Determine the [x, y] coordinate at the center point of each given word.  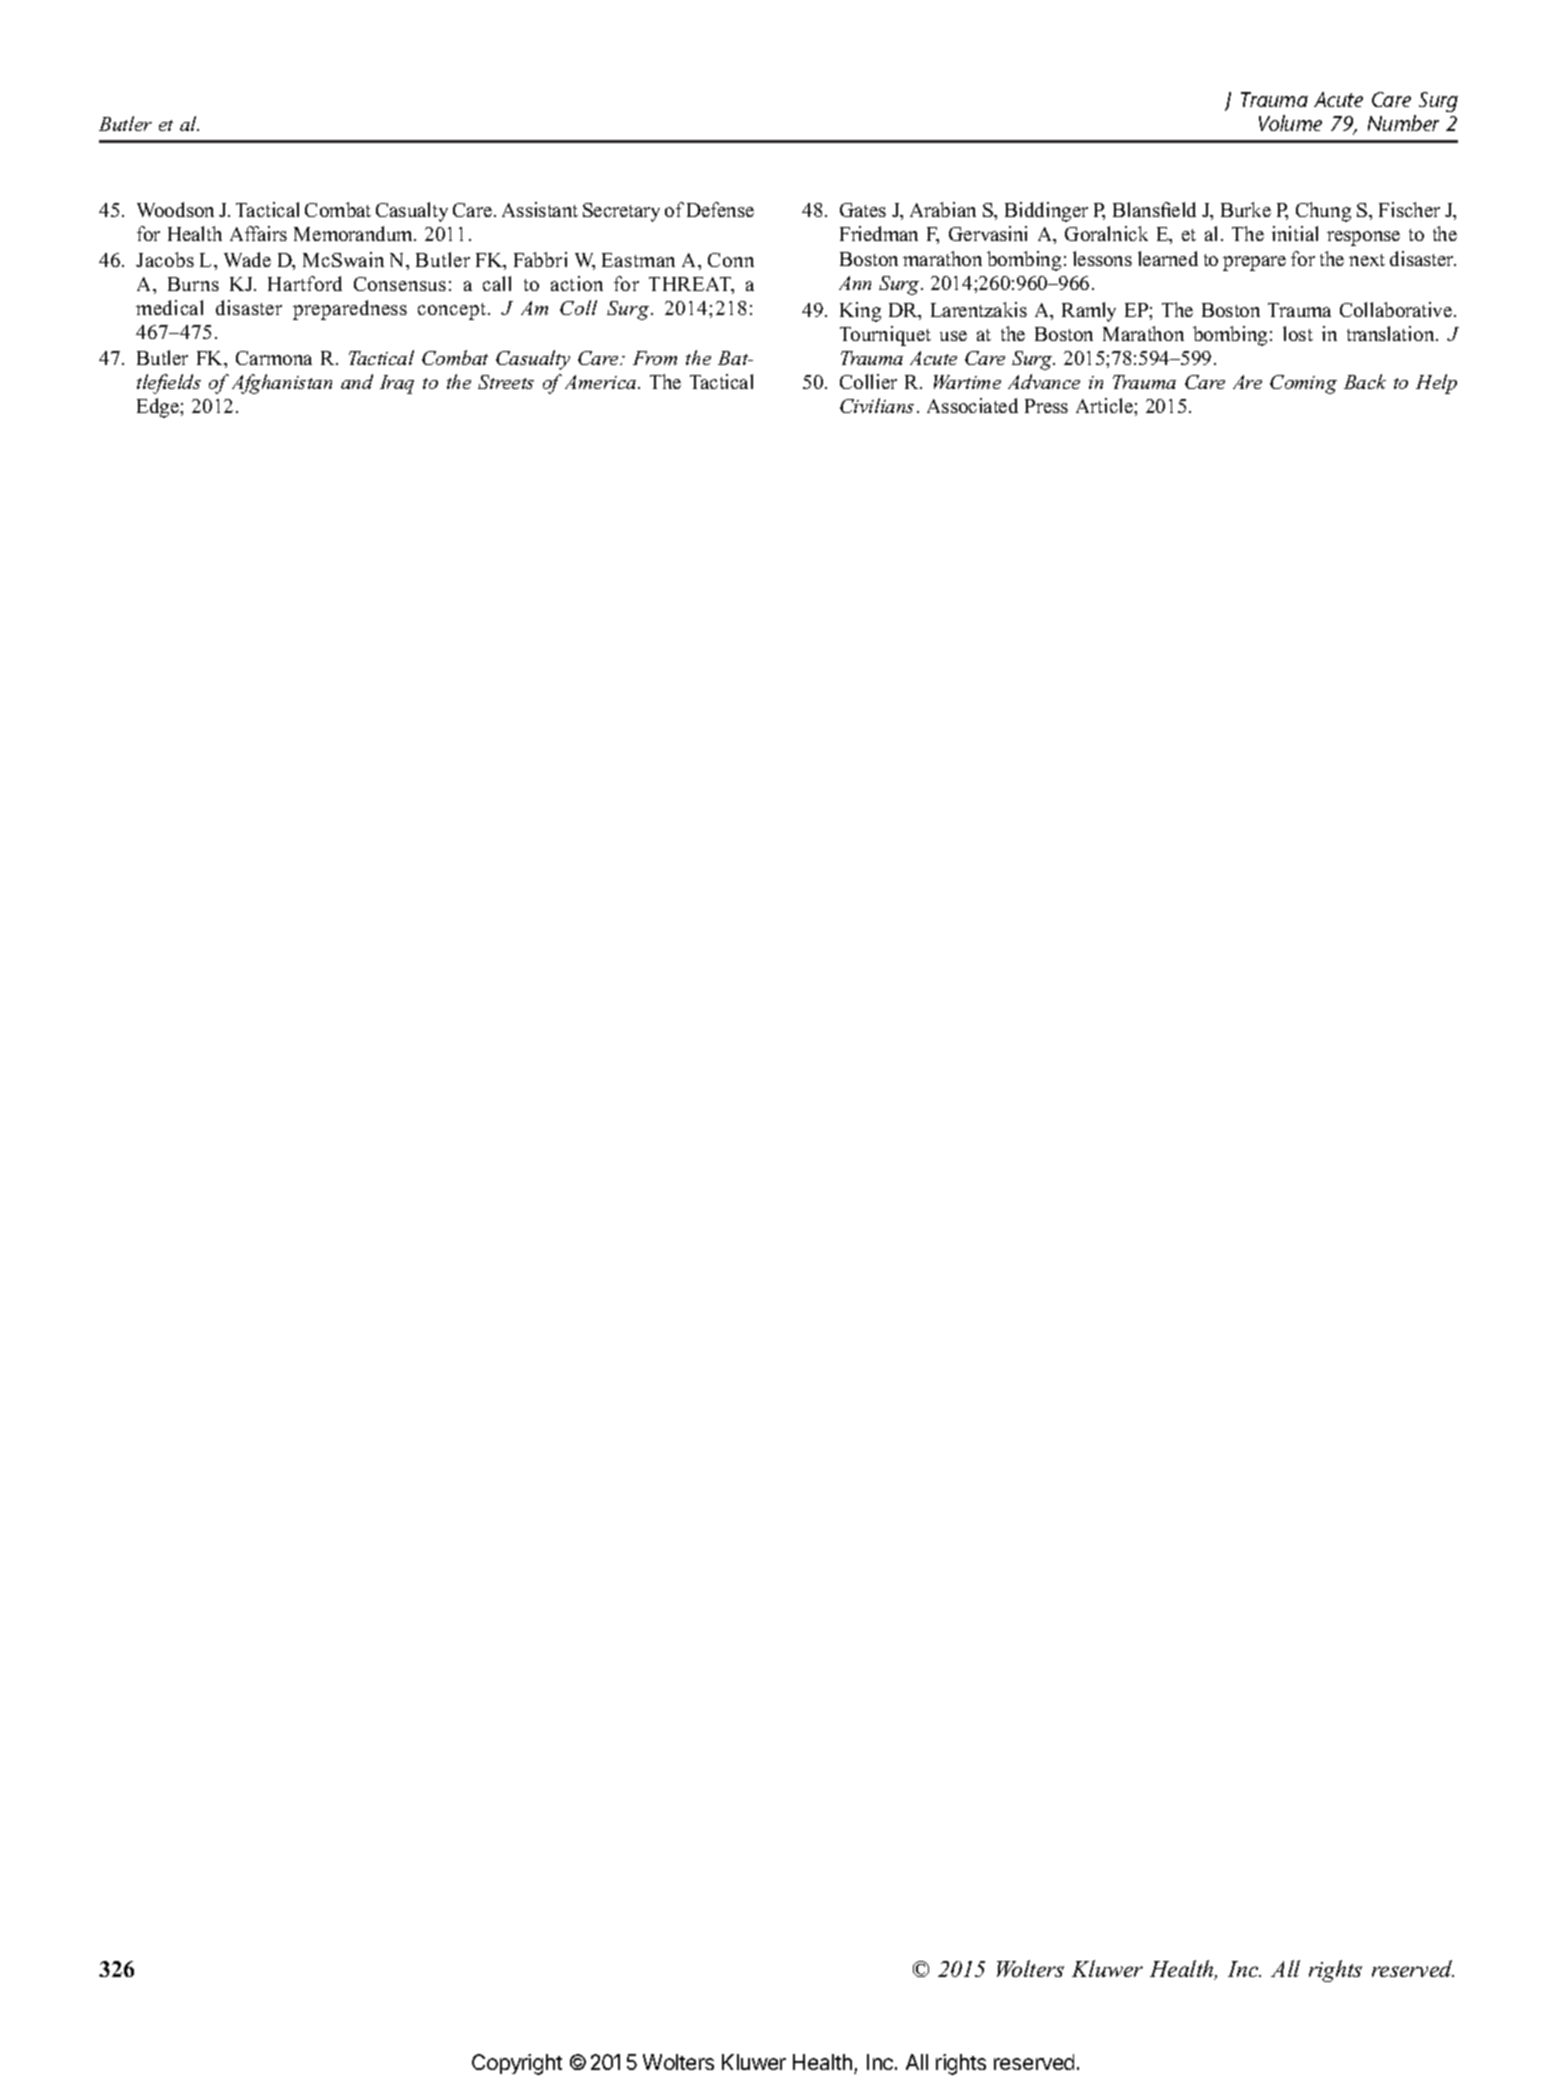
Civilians [877, 405]
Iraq [397, 384]
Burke [1246, 209]
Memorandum [354, 233]
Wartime [967, 382]
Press [1046, 406]
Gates [863, 210]
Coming [1303, 384]
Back [1365, 381]
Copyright [517, 2064]
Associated [972, 405]
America [602, 382]
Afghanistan [282, 384]
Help [1436, 384]
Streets [506, 382]
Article [1105, 405]
